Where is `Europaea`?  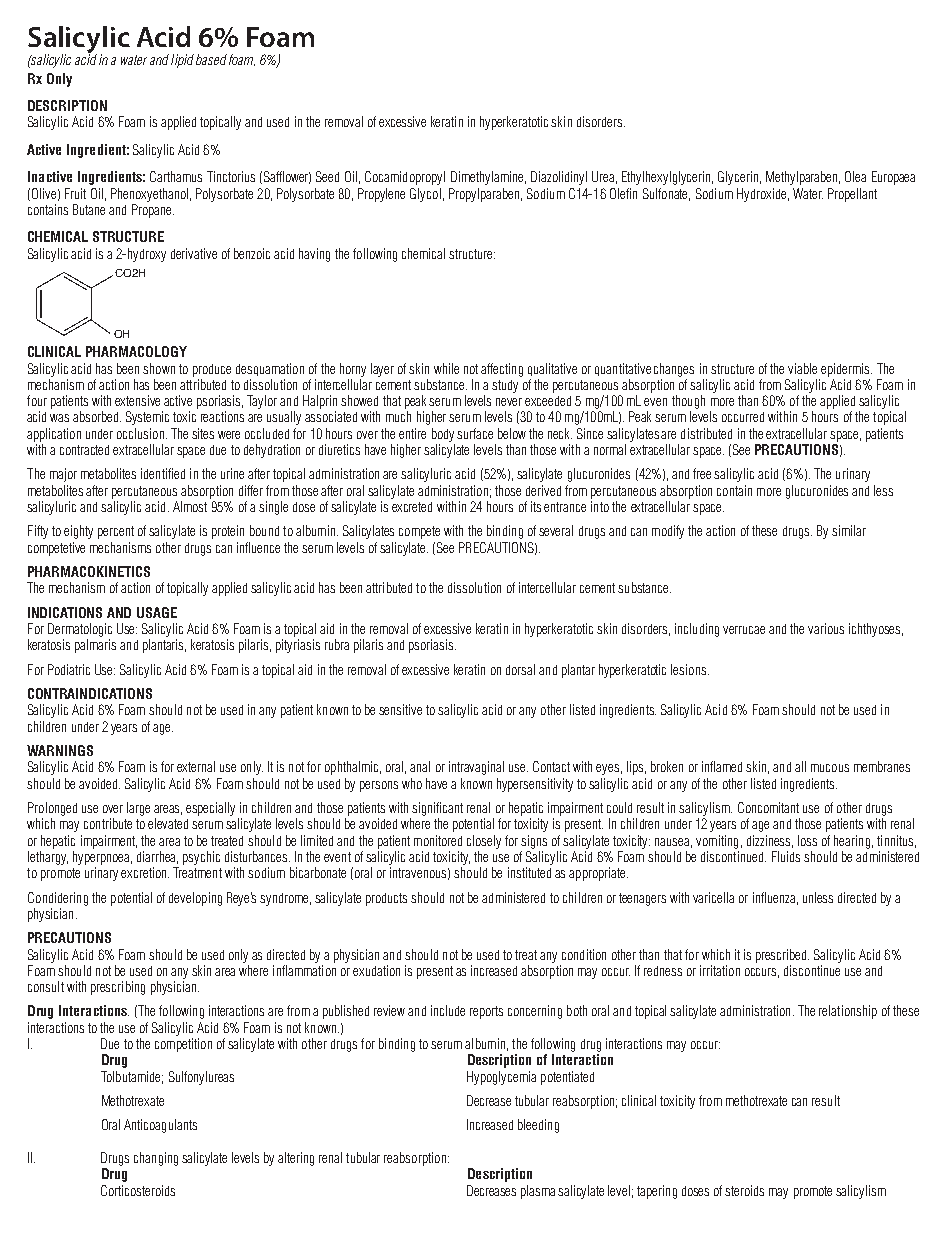 Europaea is located at coordinates (893, 178).
